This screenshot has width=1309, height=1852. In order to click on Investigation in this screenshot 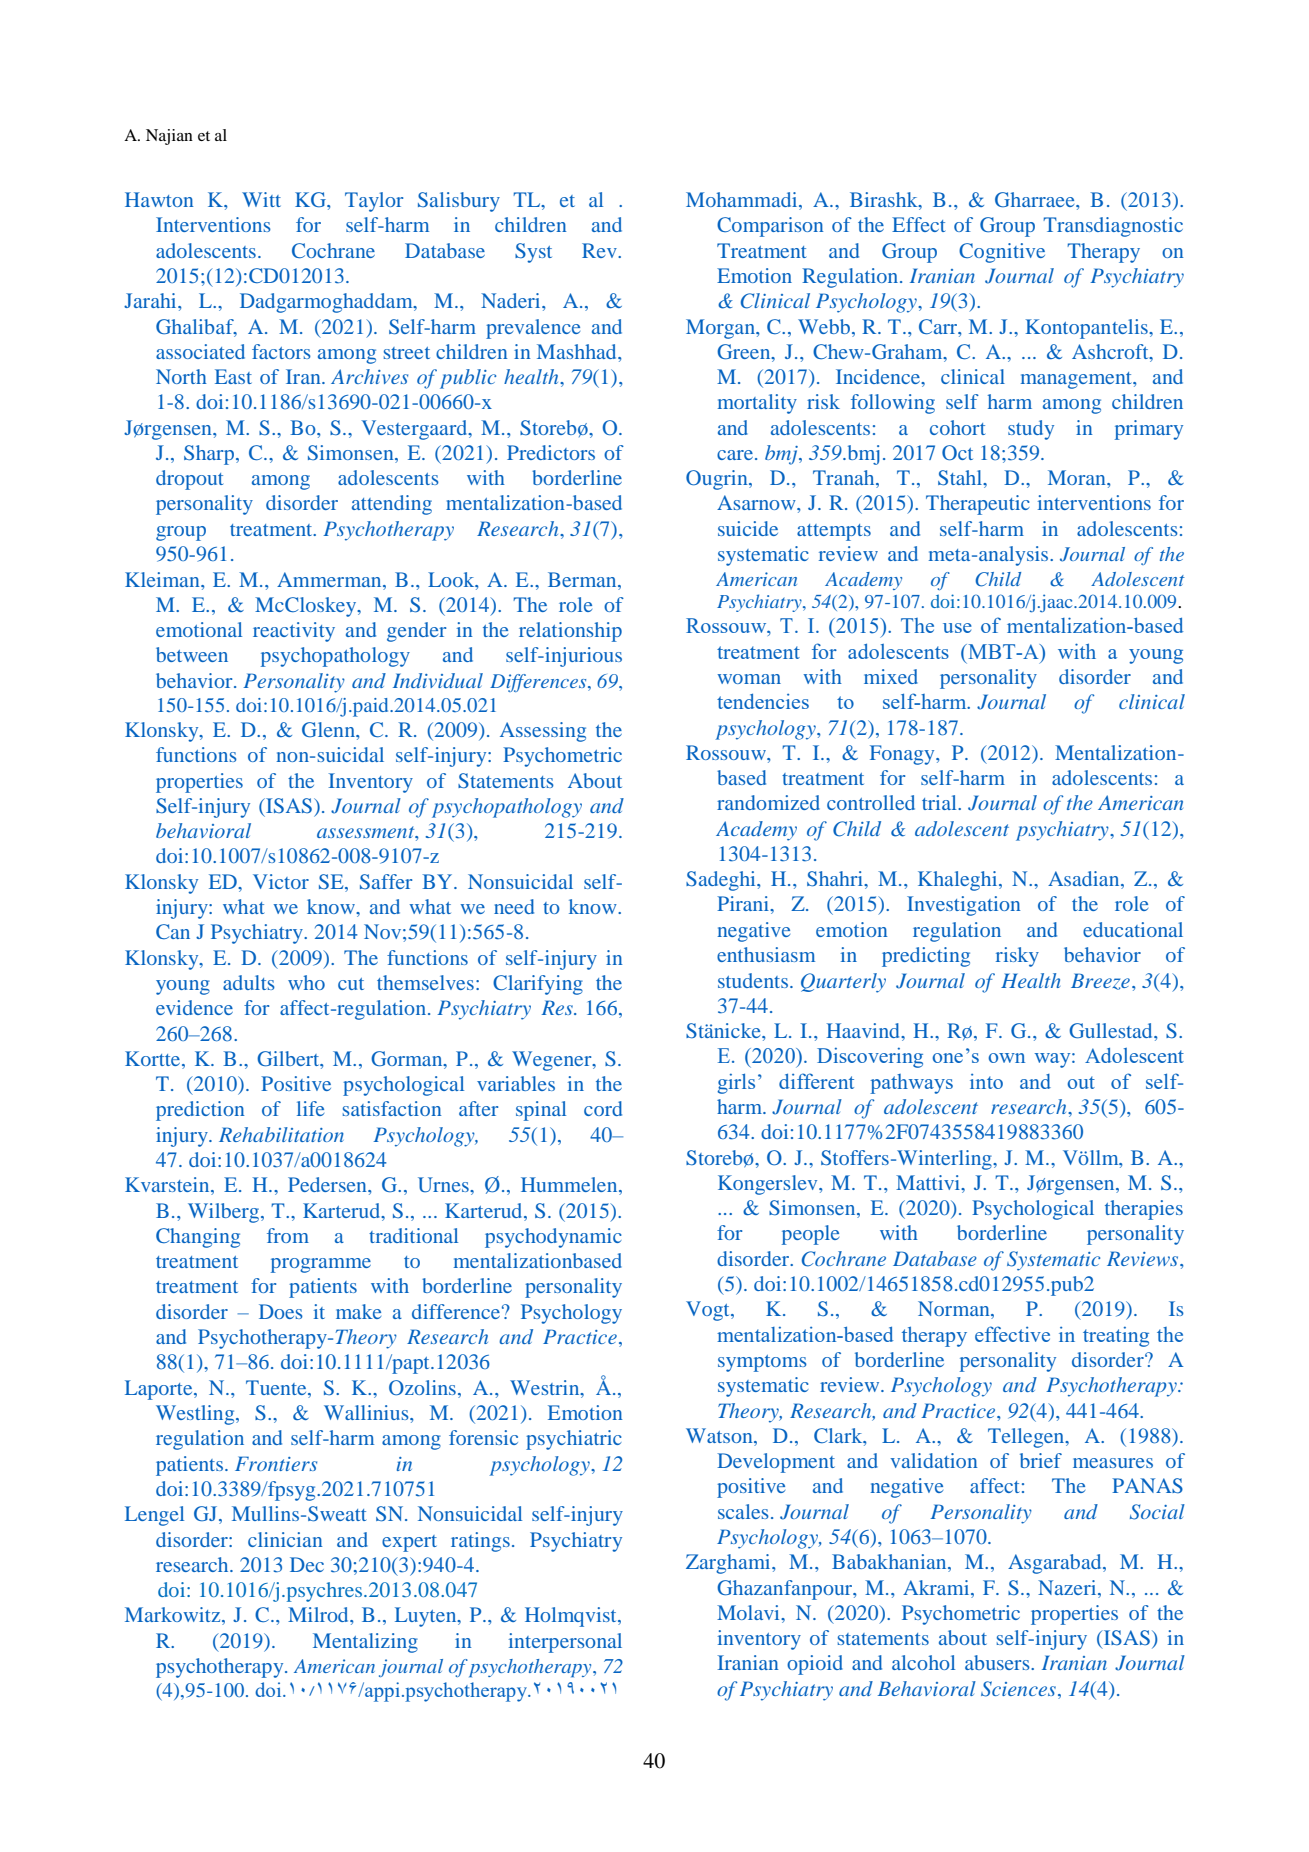, I will do `click(963, 906)`.
